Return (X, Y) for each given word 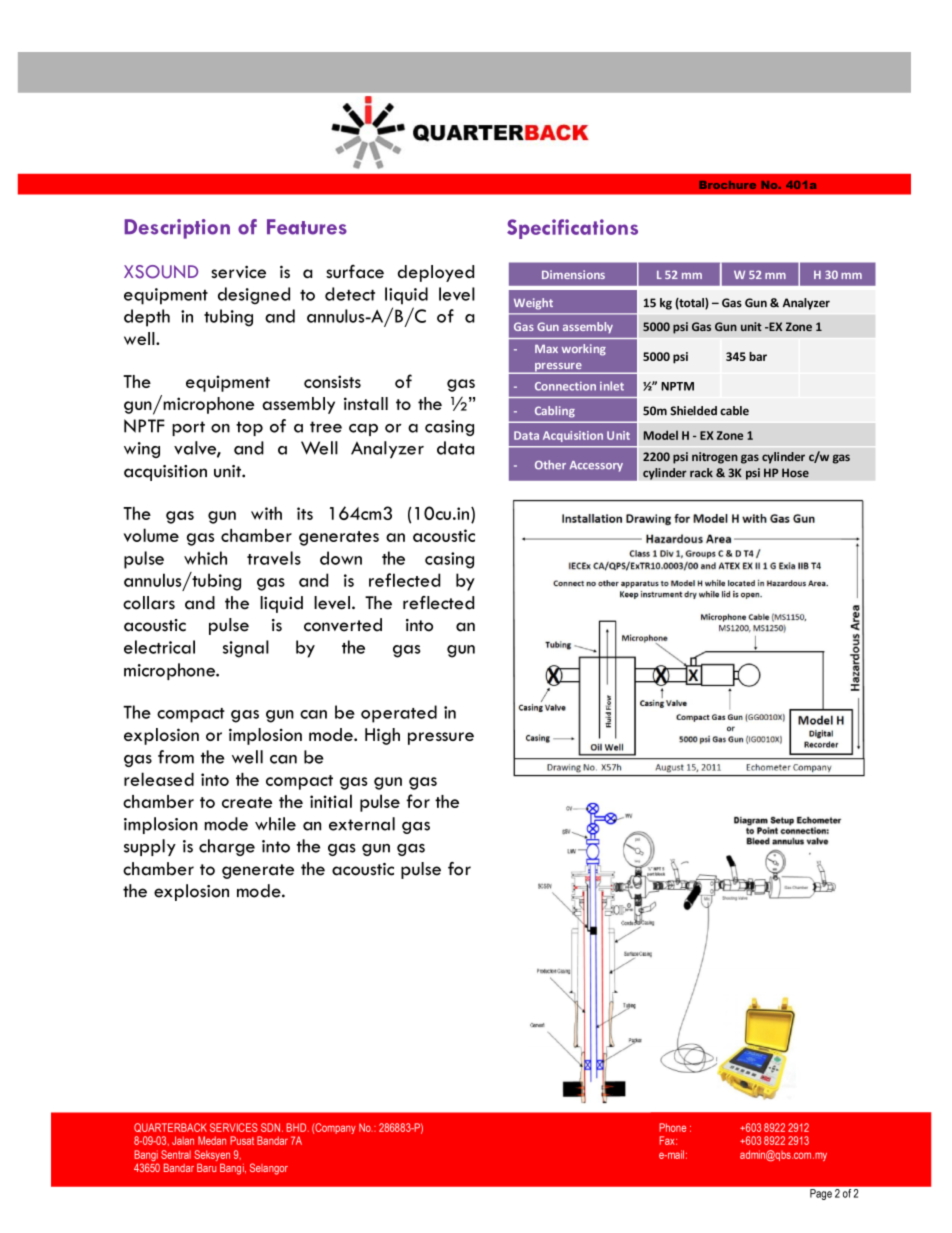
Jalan (183, 1140)
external (362, 824)
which (205, 558)
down (341, 558)
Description (177, 229)
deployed (436, 273)
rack (701, 473)
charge (227, 847)
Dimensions (573, 274)
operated (399, 714)
